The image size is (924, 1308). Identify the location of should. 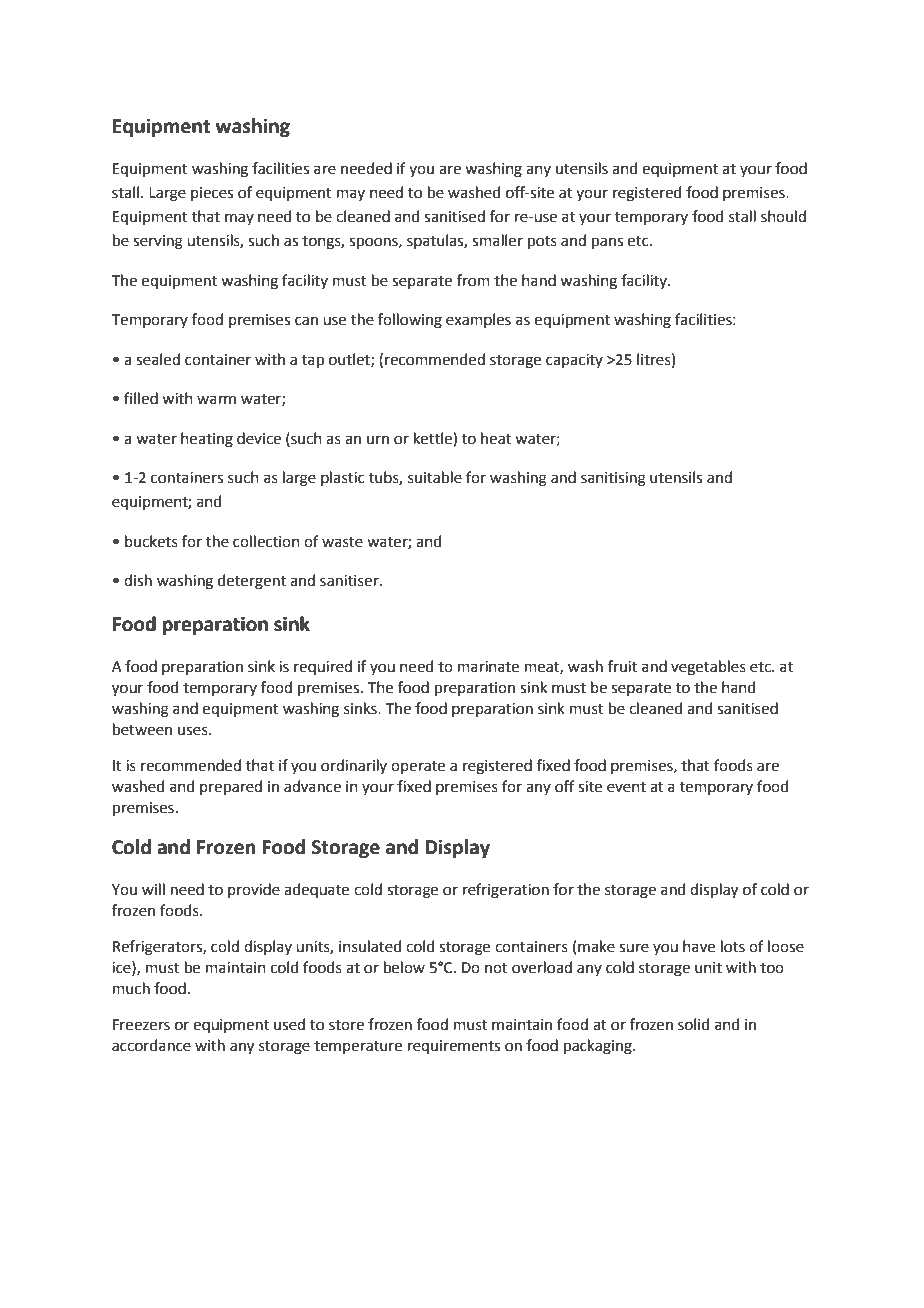
(783, 216).
